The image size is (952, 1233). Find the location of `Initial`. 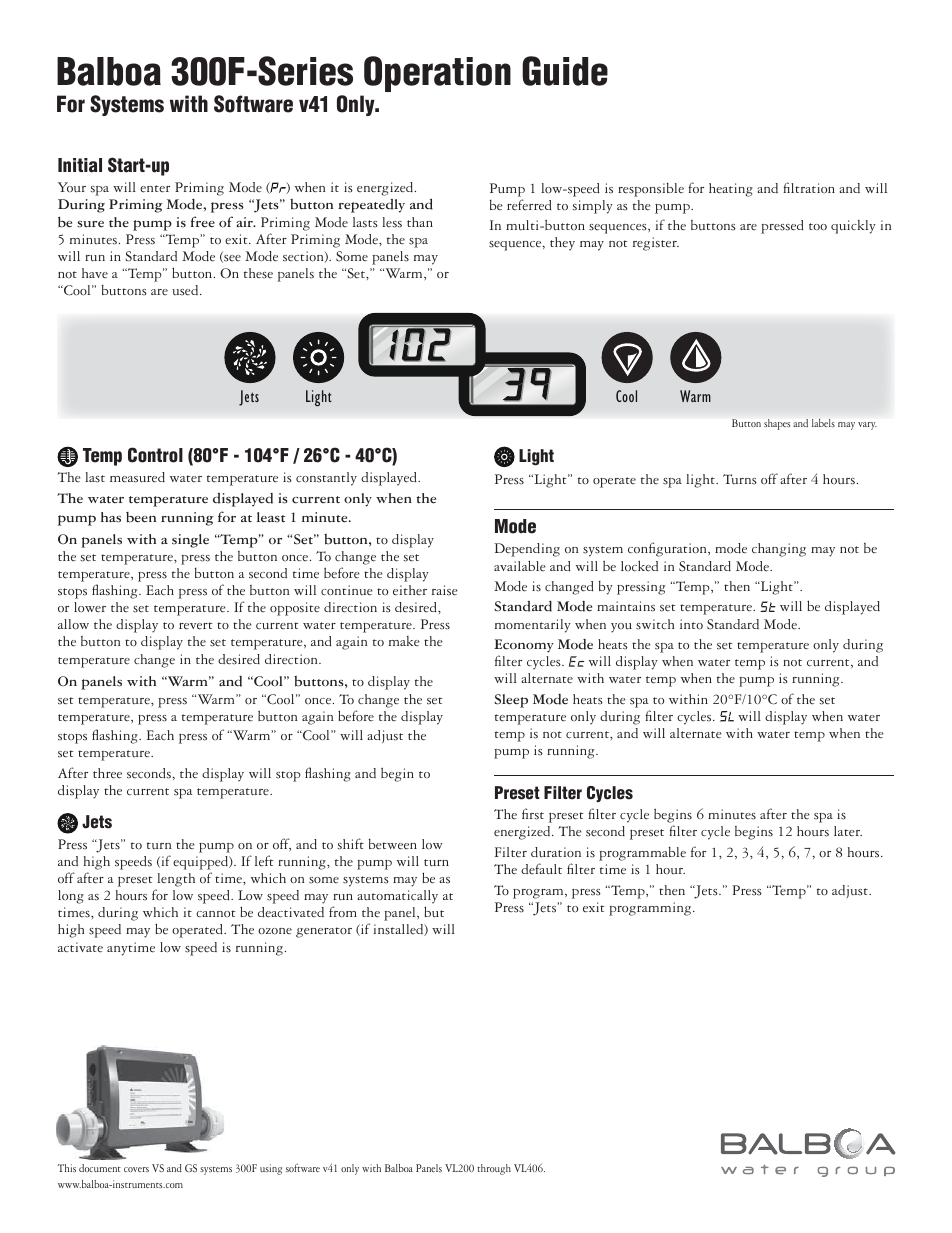

Initial is located at coordinates (80, 165).
